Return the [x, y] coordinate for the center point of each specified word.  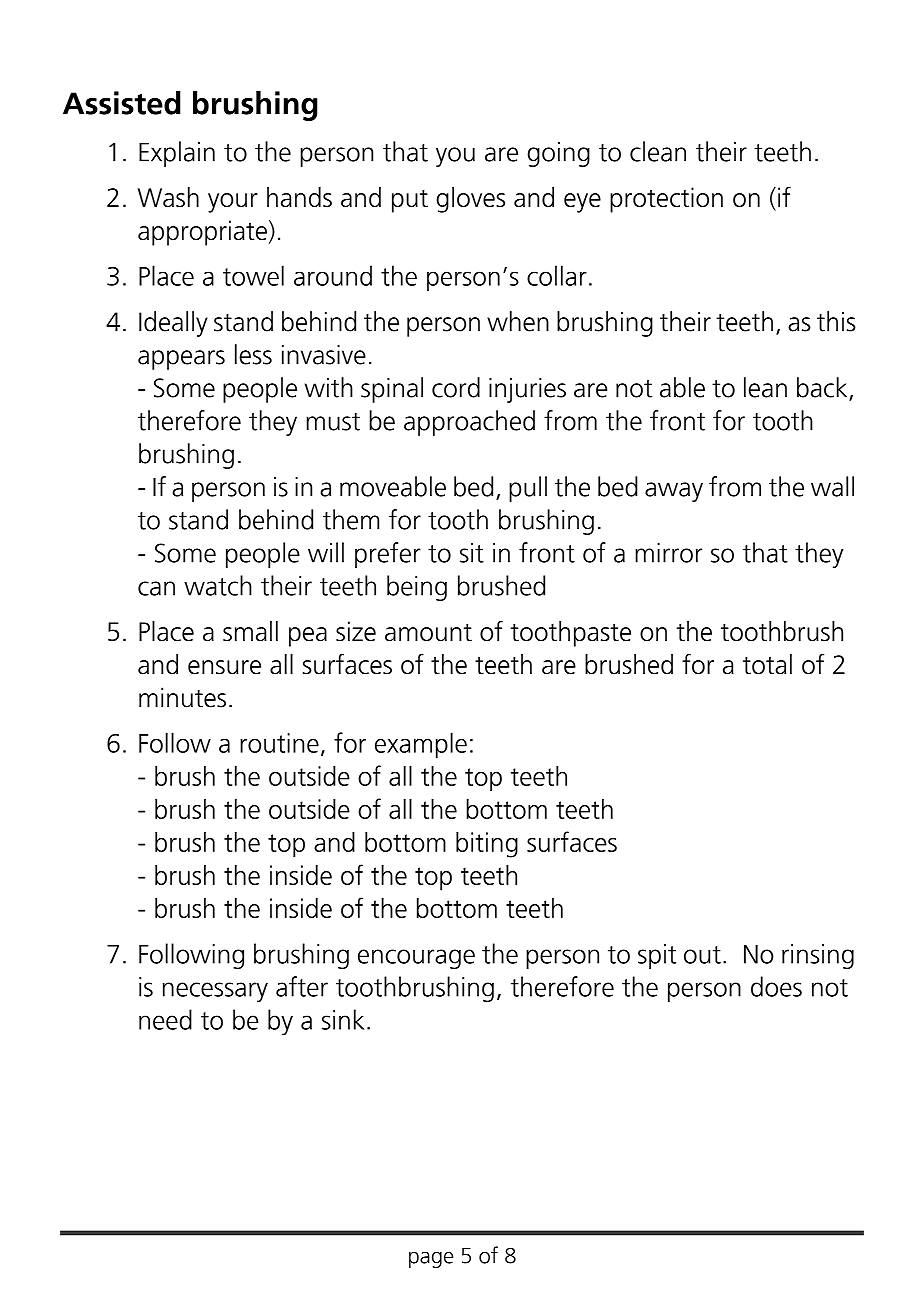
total [767, 664]
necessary [215, 992]
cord [456, 387]
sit [472, 553]
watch [218, 585]
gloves [471, 200]
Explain [177, 154]
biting [487, 845]
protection [666, 200]
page [431, 1259]
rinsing [818, 956]
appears [181, 360]
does [776, 986]
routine [279, 743]
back [823, 388]
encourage [416, 959]
